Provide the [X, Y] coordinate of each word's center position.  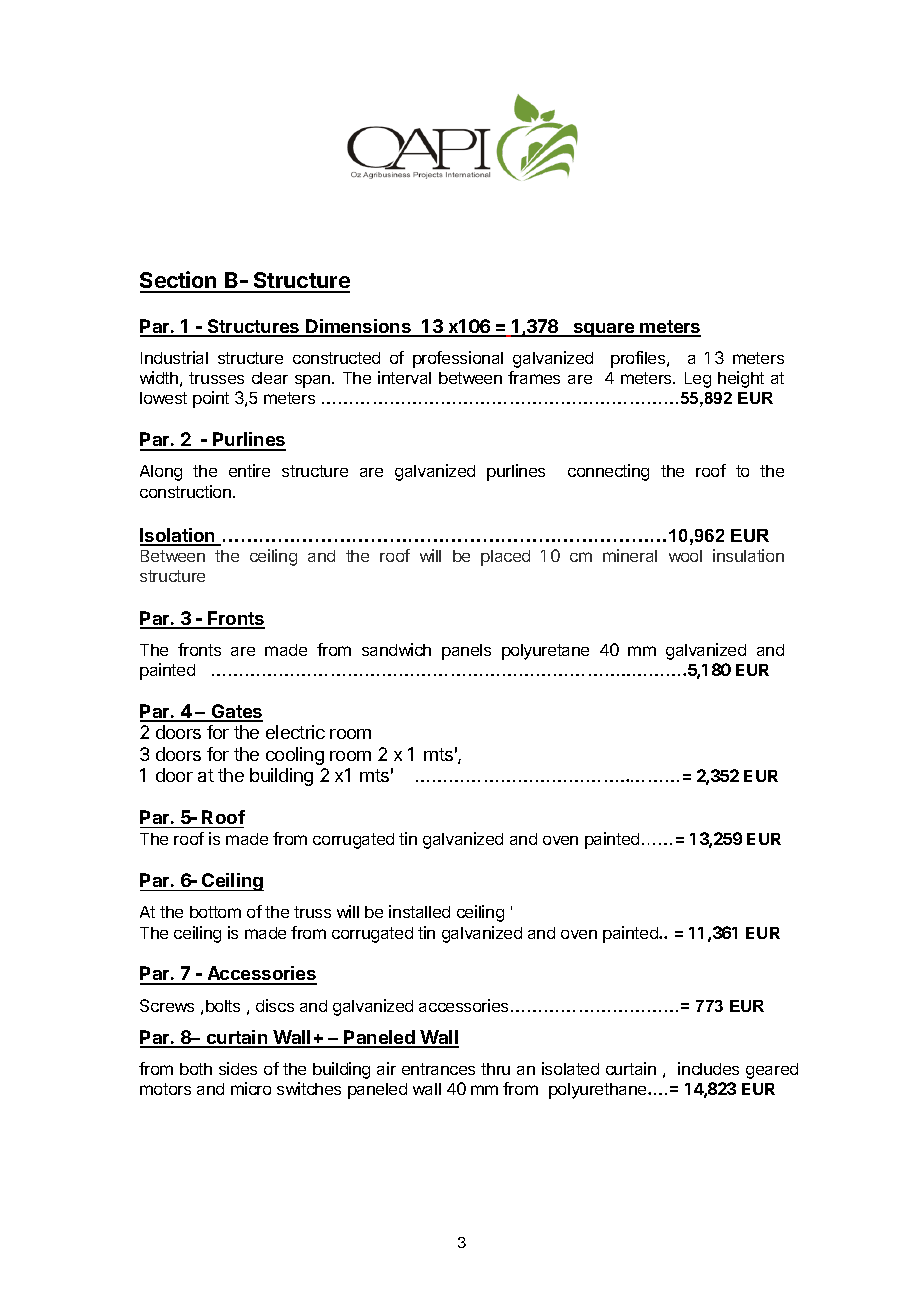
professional [458, 359]
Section [179, 281]
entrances [438, 1069]
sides [238, 1068]
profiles [639, 359]
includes [708, 1068]
